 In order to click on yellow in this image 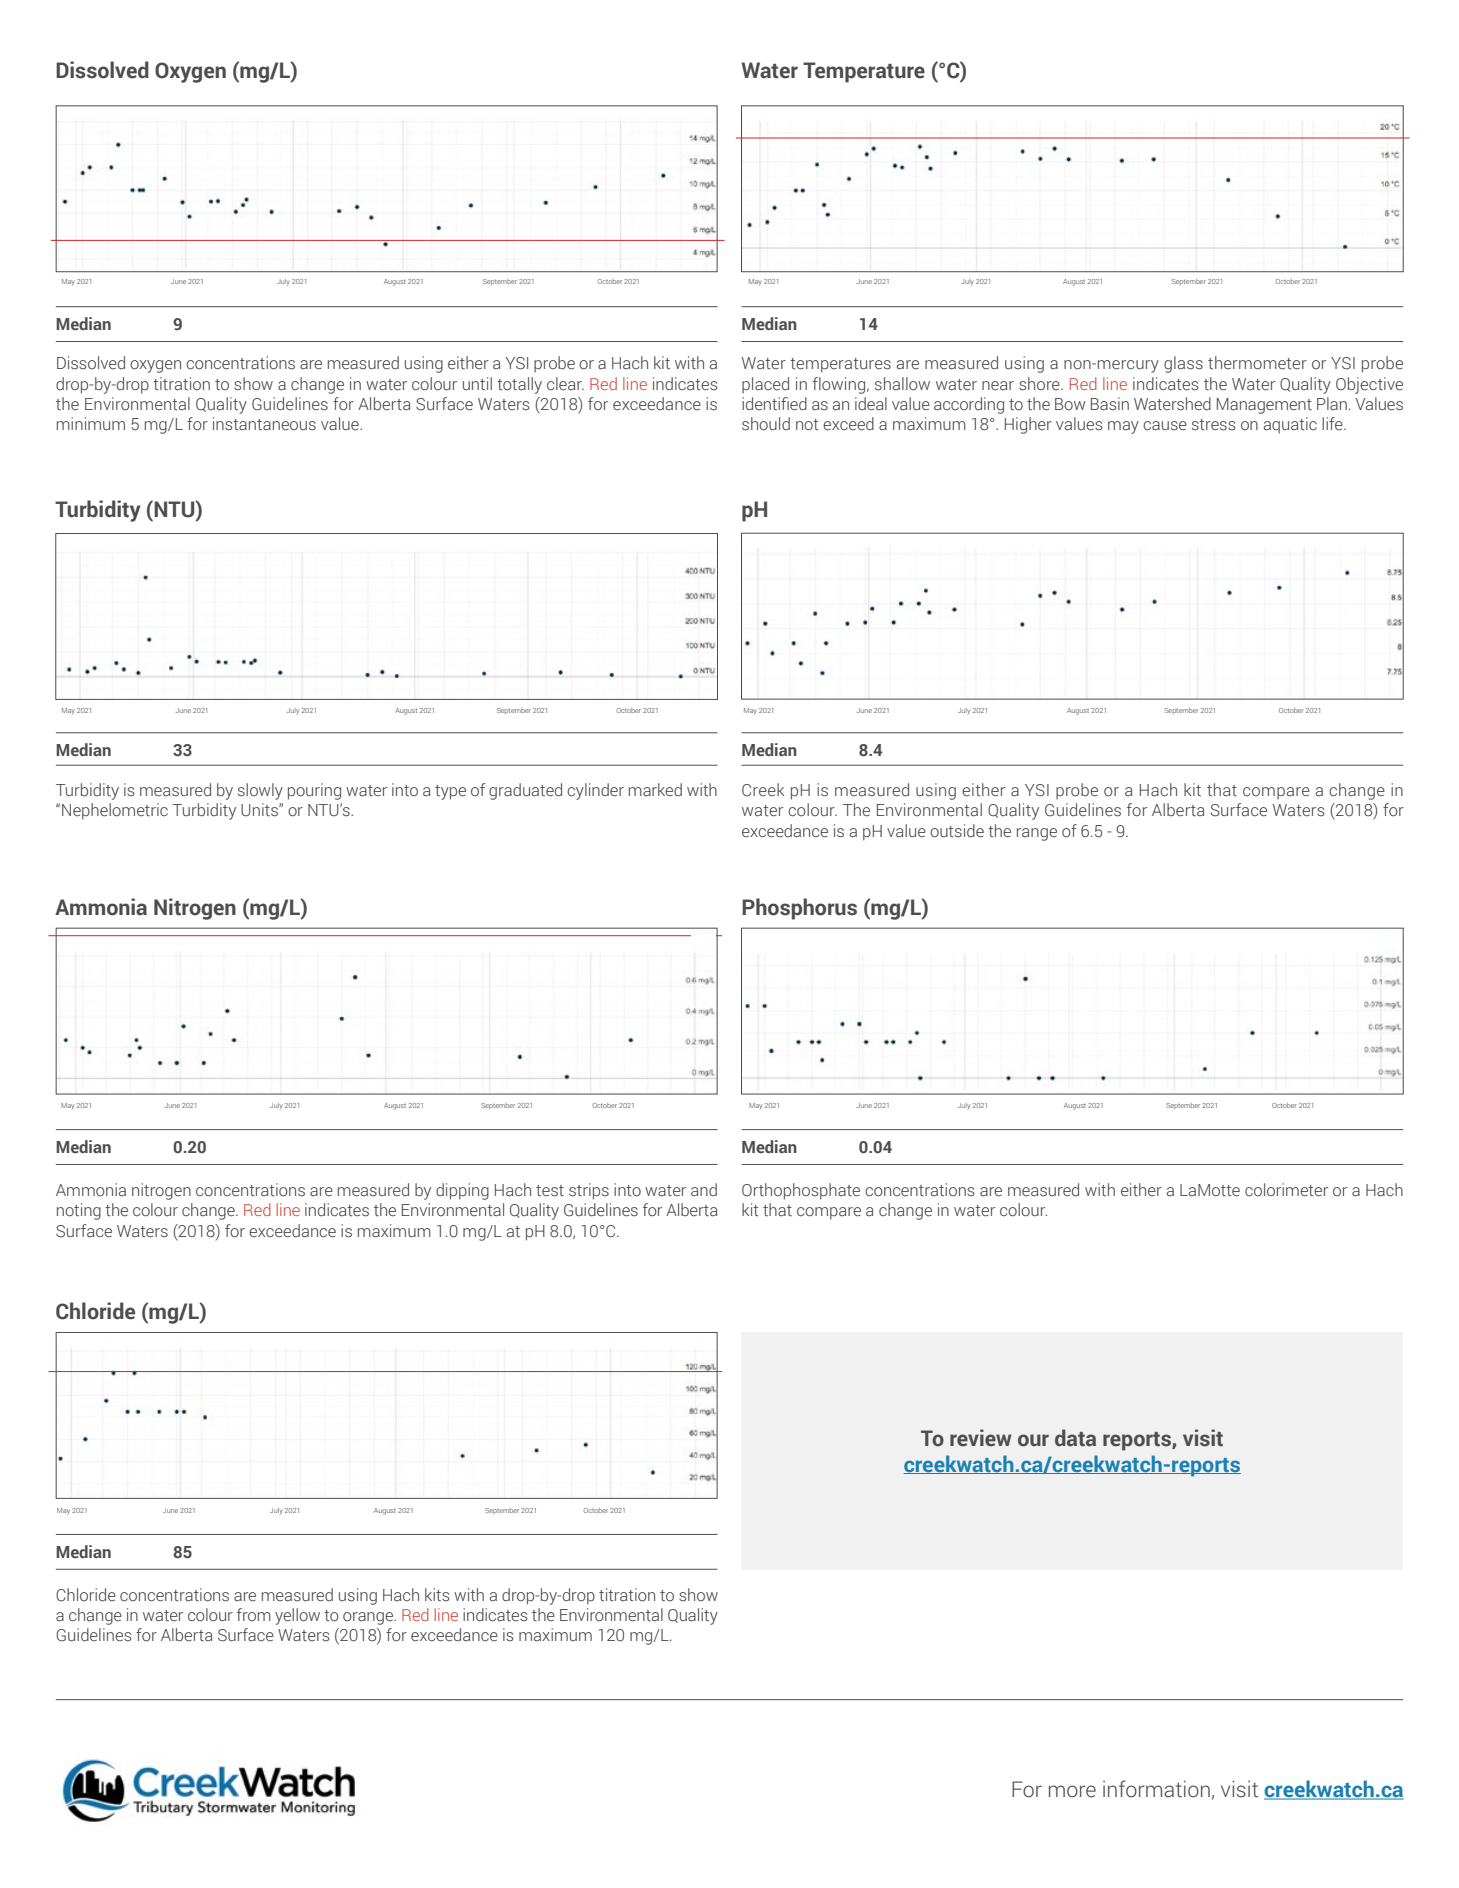, I will do `click(297, 1616)`.
